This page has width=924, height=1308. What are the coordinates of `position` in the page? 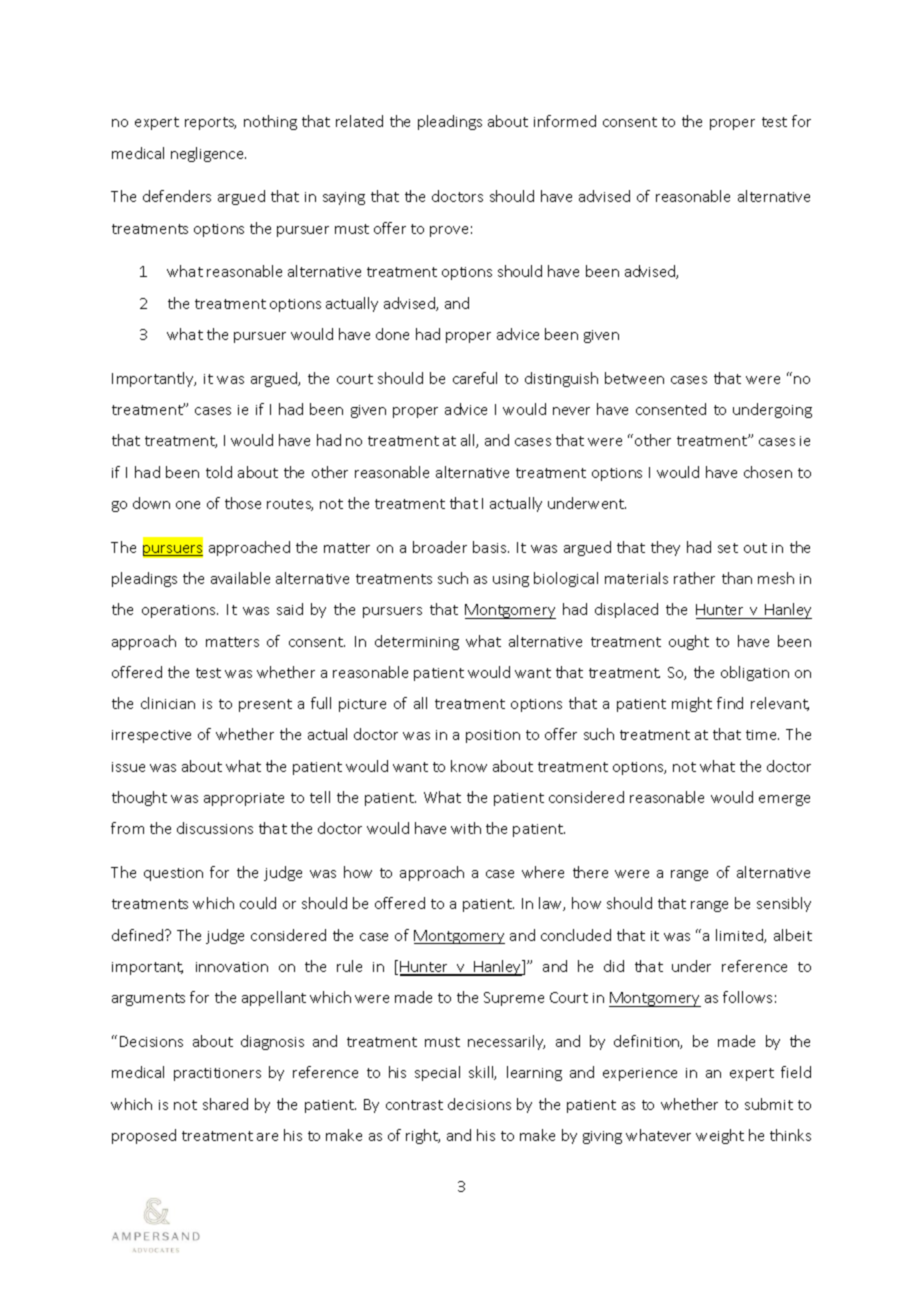 It's located at (493, 736).
